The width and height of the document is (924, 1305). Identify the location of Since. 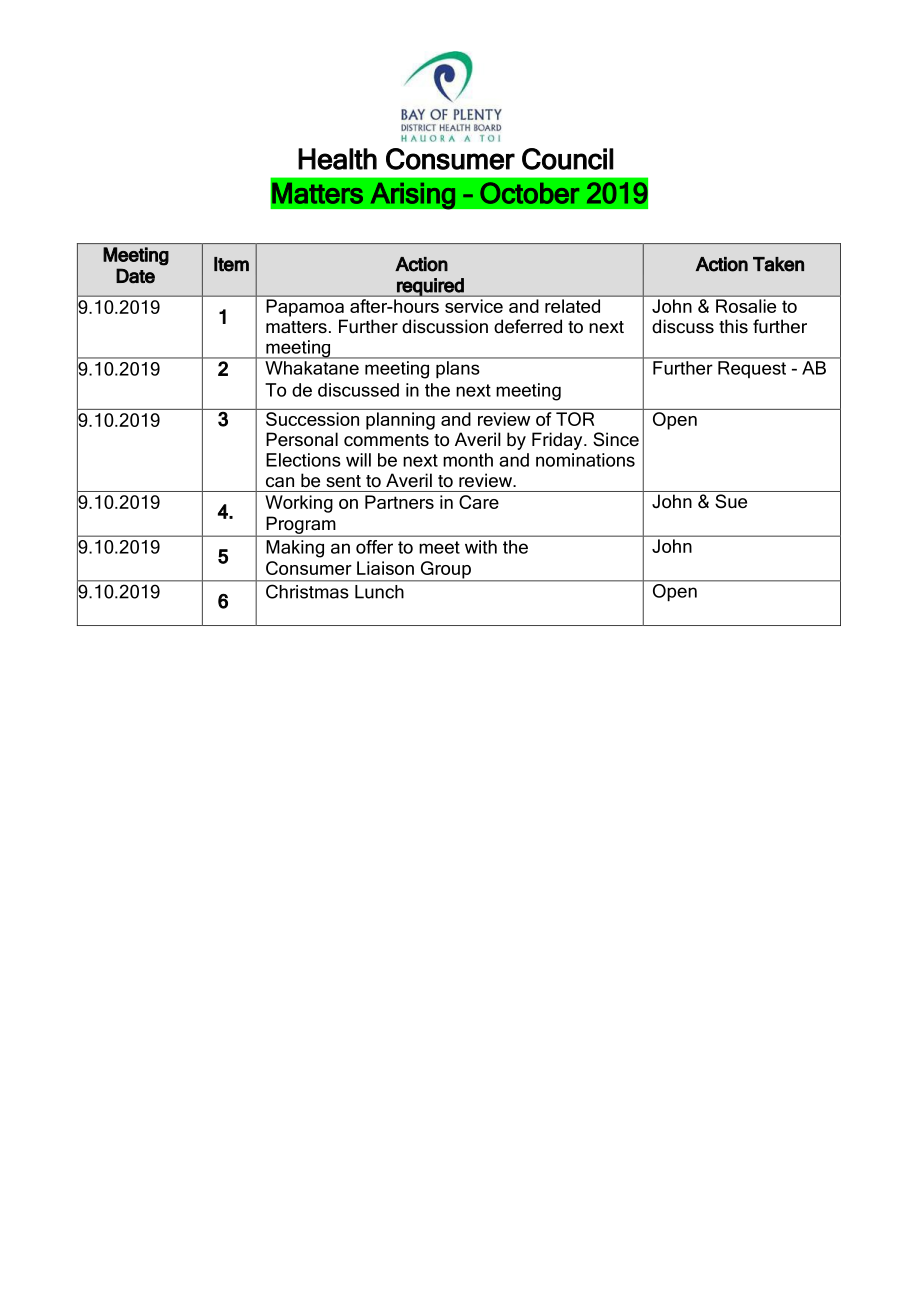
(616, 439).
